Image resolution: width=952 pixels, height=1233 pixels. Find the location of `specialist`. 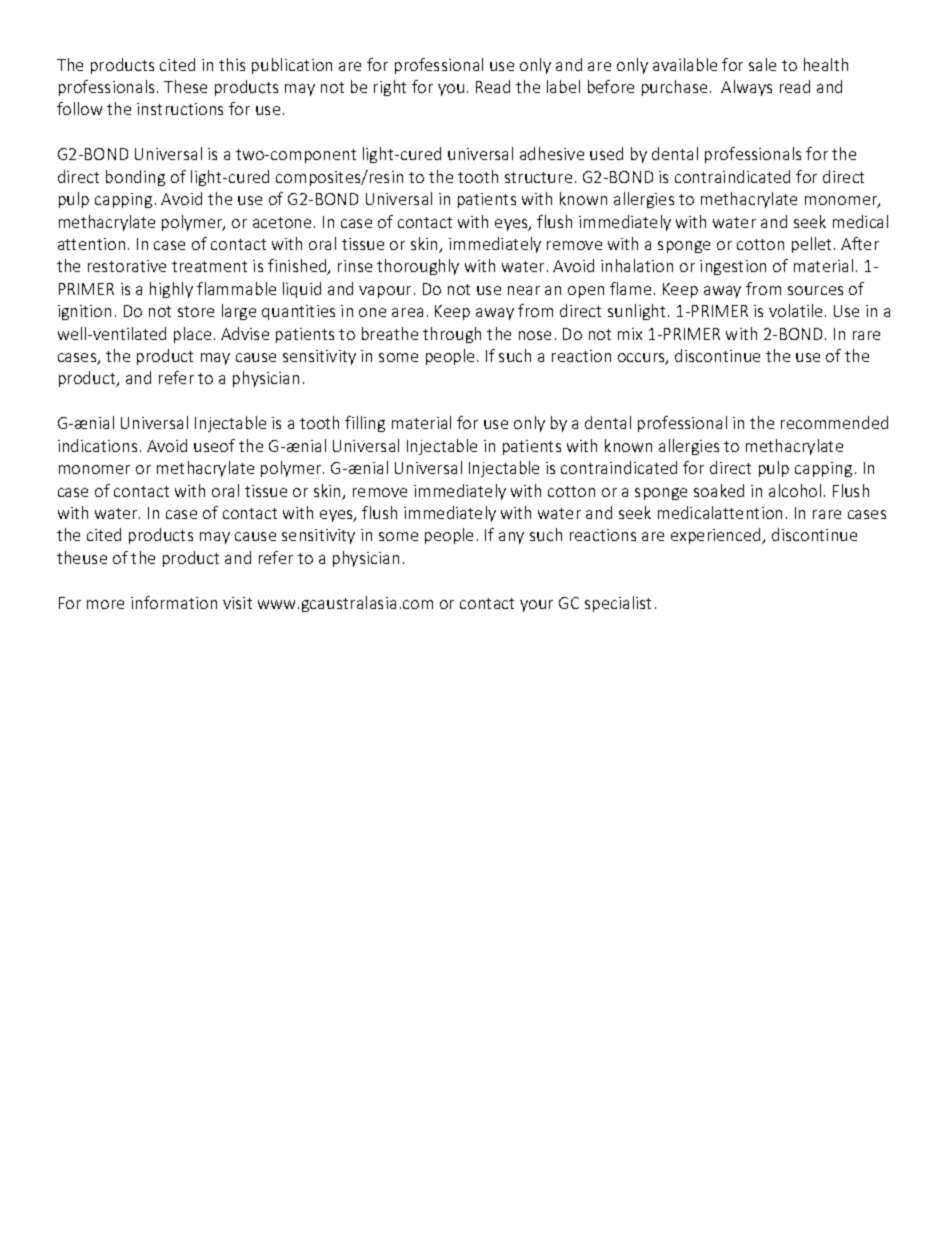

specialist is located at coordinates (618, 604).
